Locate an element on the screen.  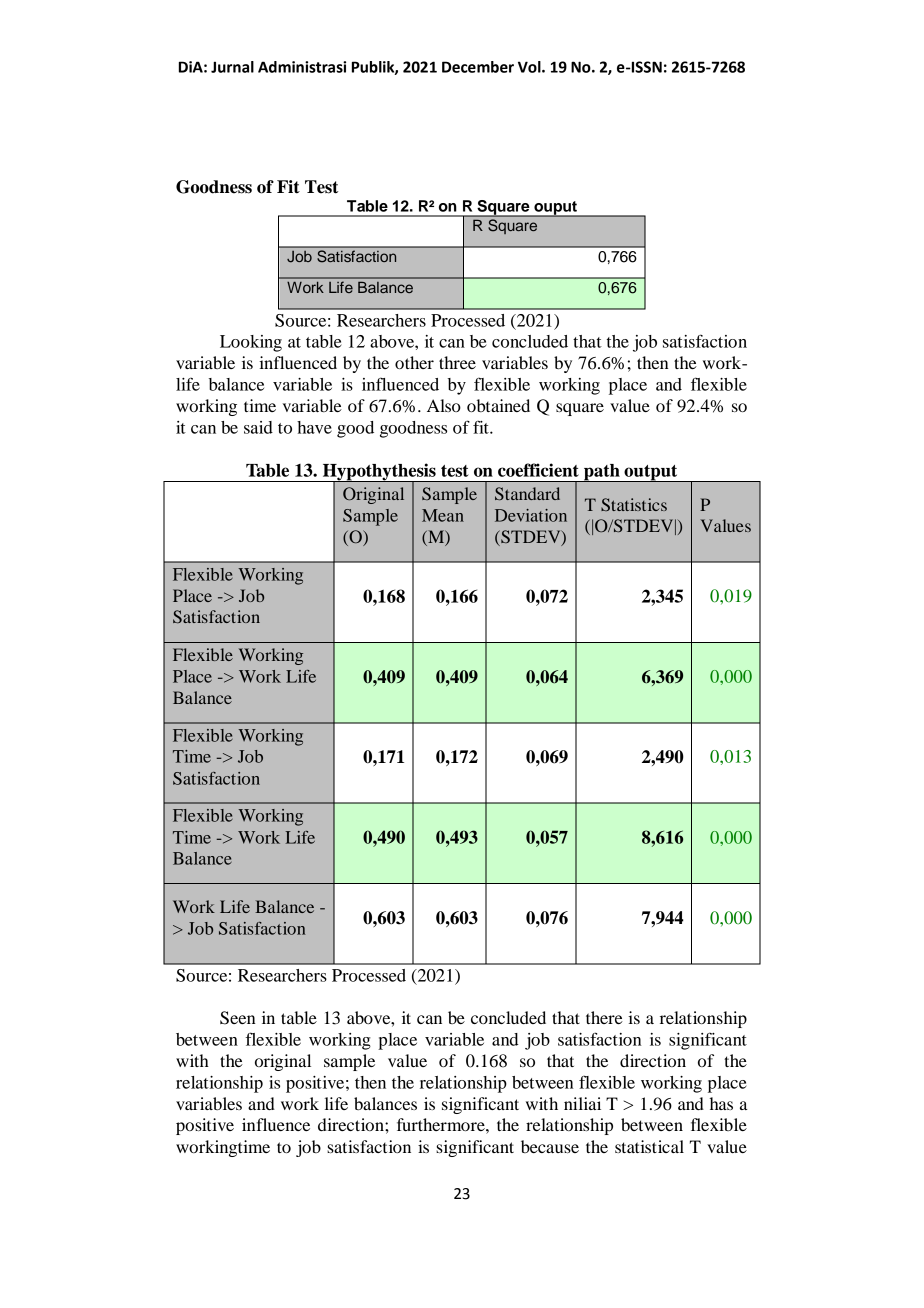
ouput is located at coordinates (555, 209).
